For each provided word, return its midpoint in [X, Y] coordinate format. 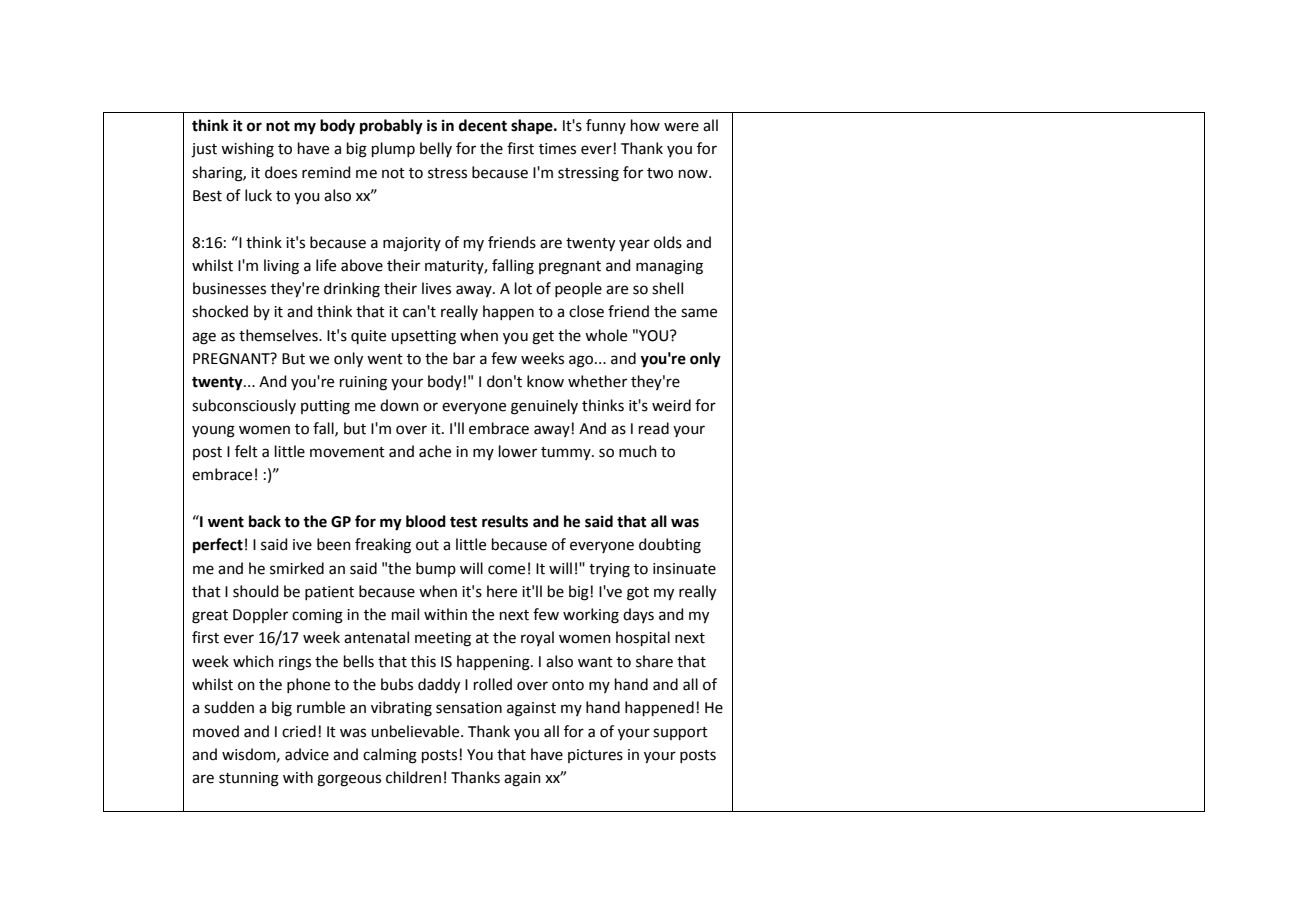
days [638, 615]
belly [436, 149]
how [645, 125]
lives [436, 288]
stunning [249, 779]
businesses [229, 288]
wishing [247, 150]
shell [667, 288]
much [638, 451]
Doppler [260, 615]
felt [246, 451]
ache [435, 451]
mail [405, 614]
